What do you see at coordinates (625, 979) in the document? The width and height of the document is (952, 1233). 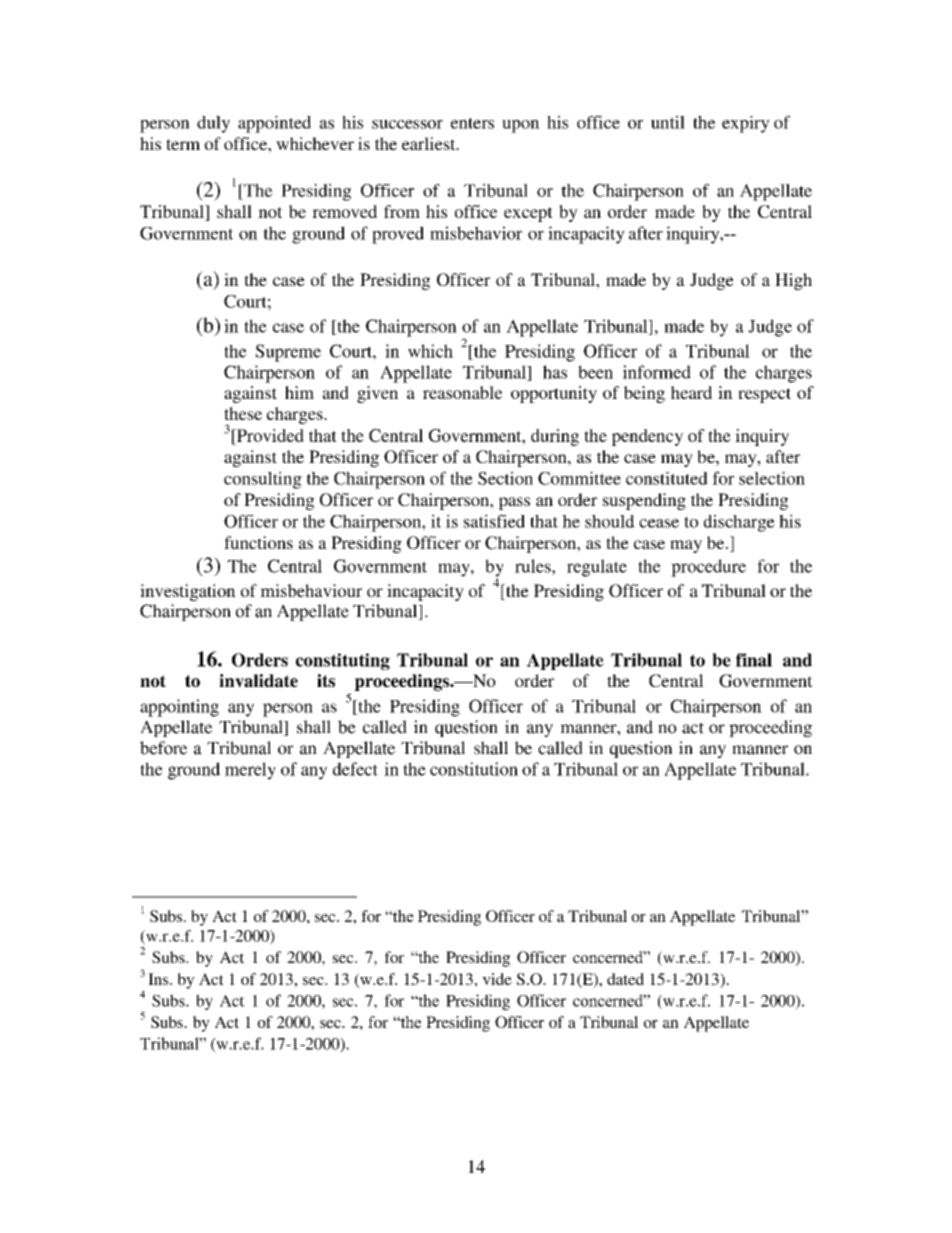 I see `dated` at bounding box center [625, 979].
